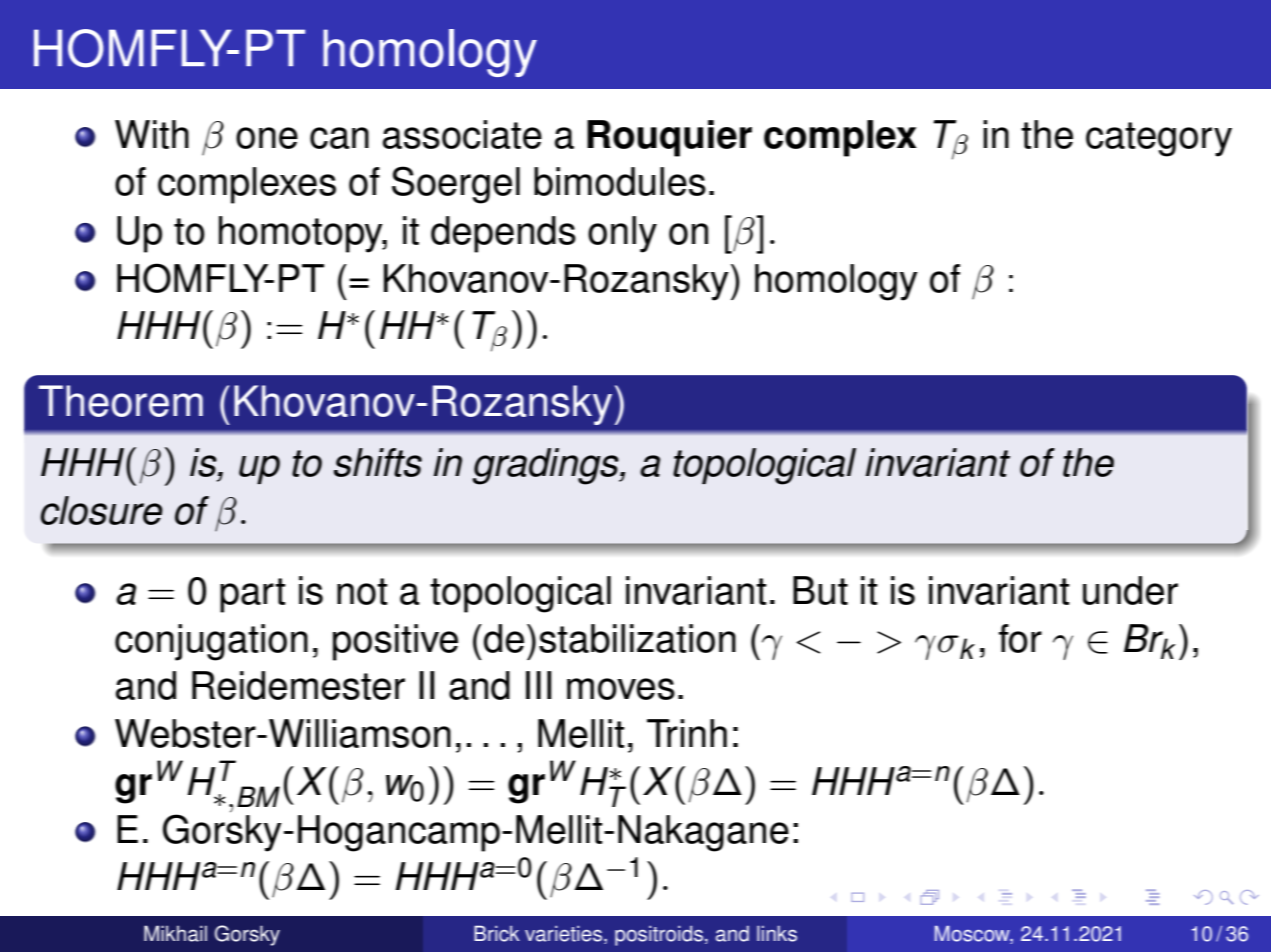  I want to click on closure, so click(102, 510).
